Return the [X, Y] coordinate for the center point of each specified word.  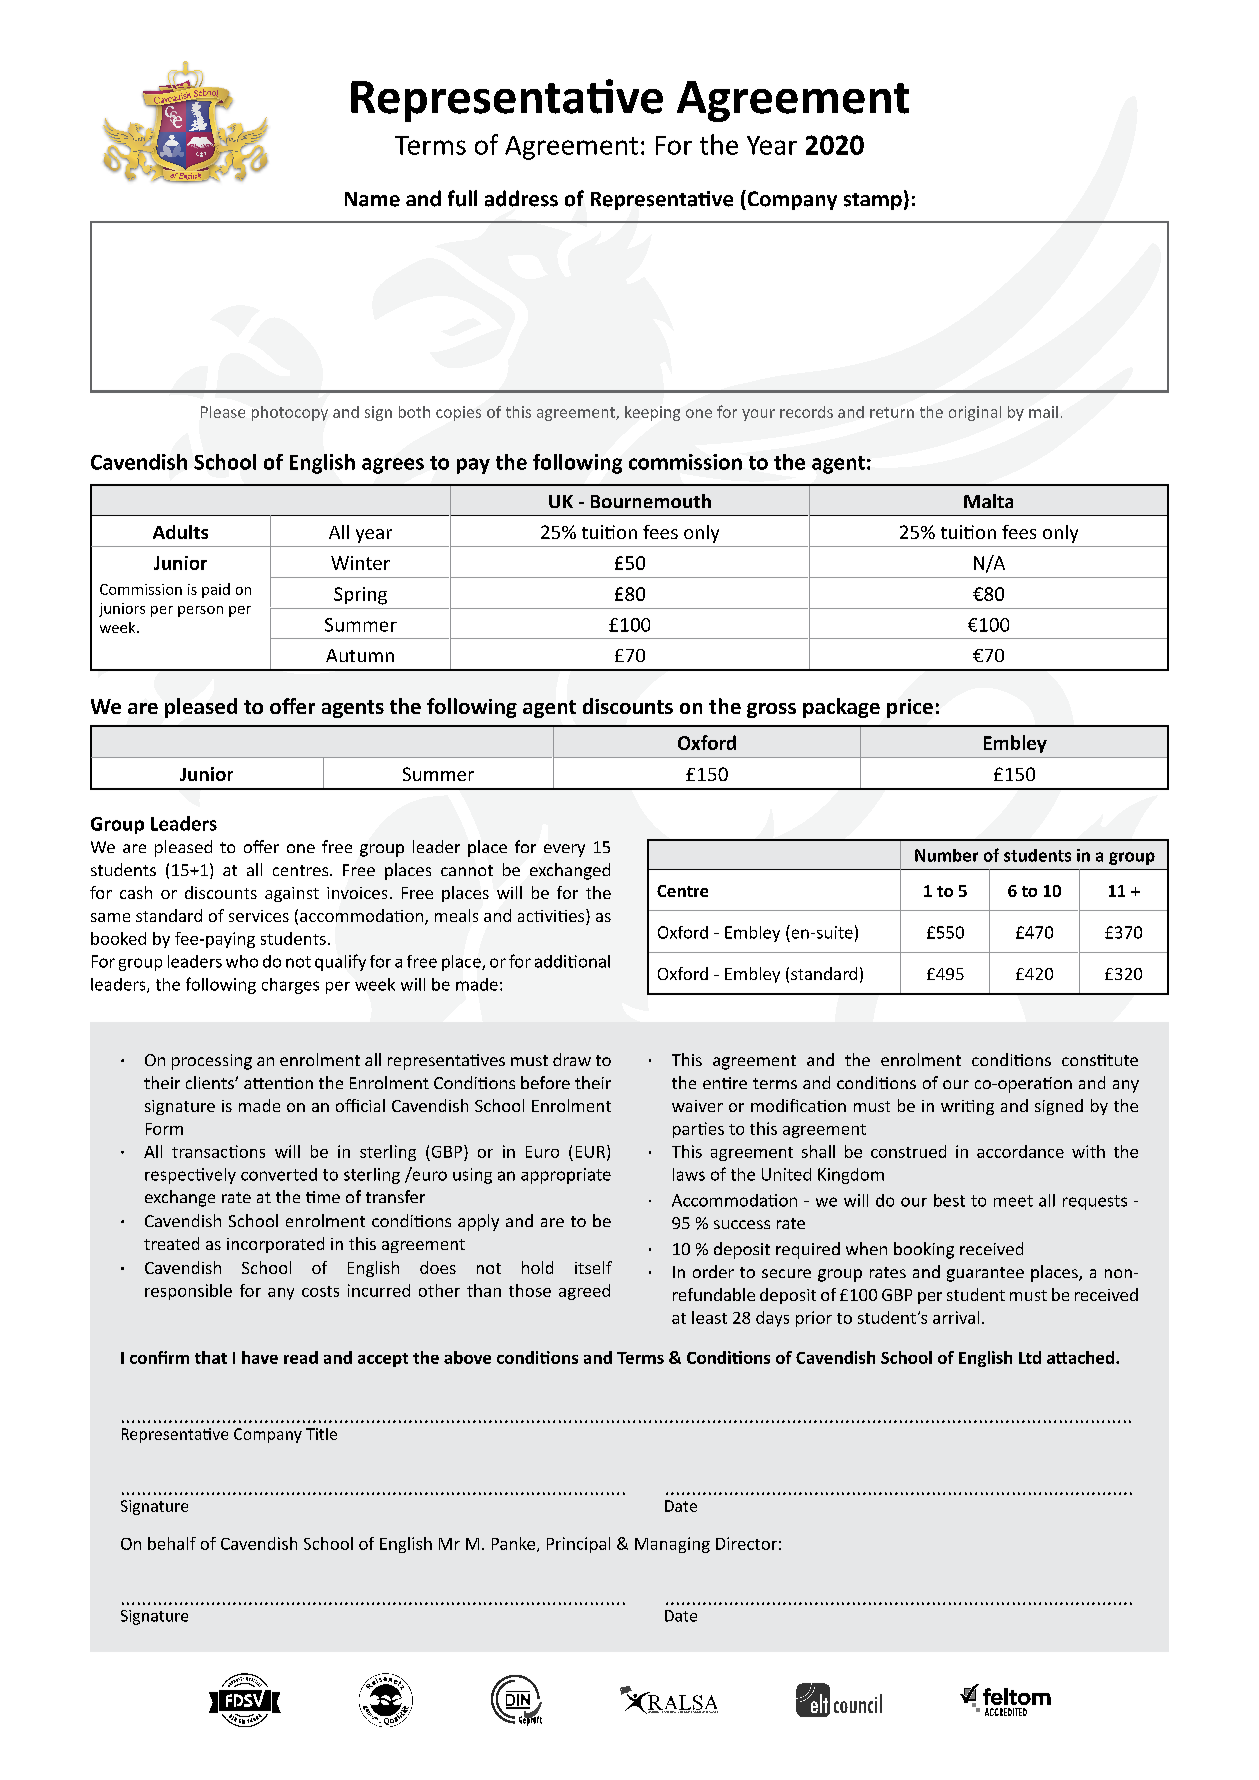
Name [372, 199]
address [521, 198]
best [949, 1200]
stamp [873, 201]
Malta [988, 501]
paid [216, 590]
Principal [578, 1545]
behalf [172, 1543]
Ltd [1030, 1357]
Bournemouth [651, 501]
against [292, 894]
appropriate [566, 1176]
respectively [190, 1176]
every [564, 850]
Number [946, 855]
